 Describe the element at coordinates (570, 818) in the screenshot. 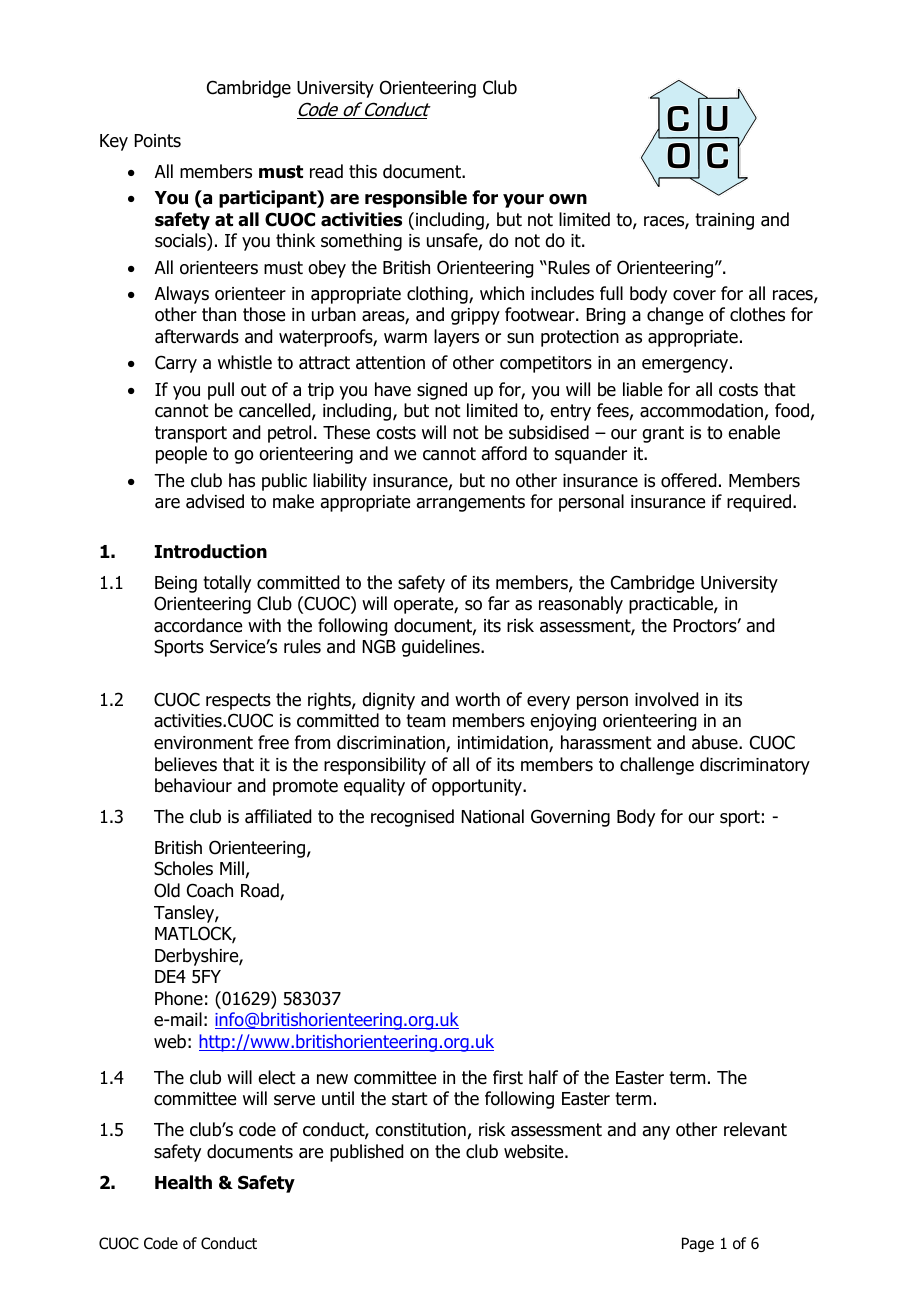

I see `Governing` at that location.
